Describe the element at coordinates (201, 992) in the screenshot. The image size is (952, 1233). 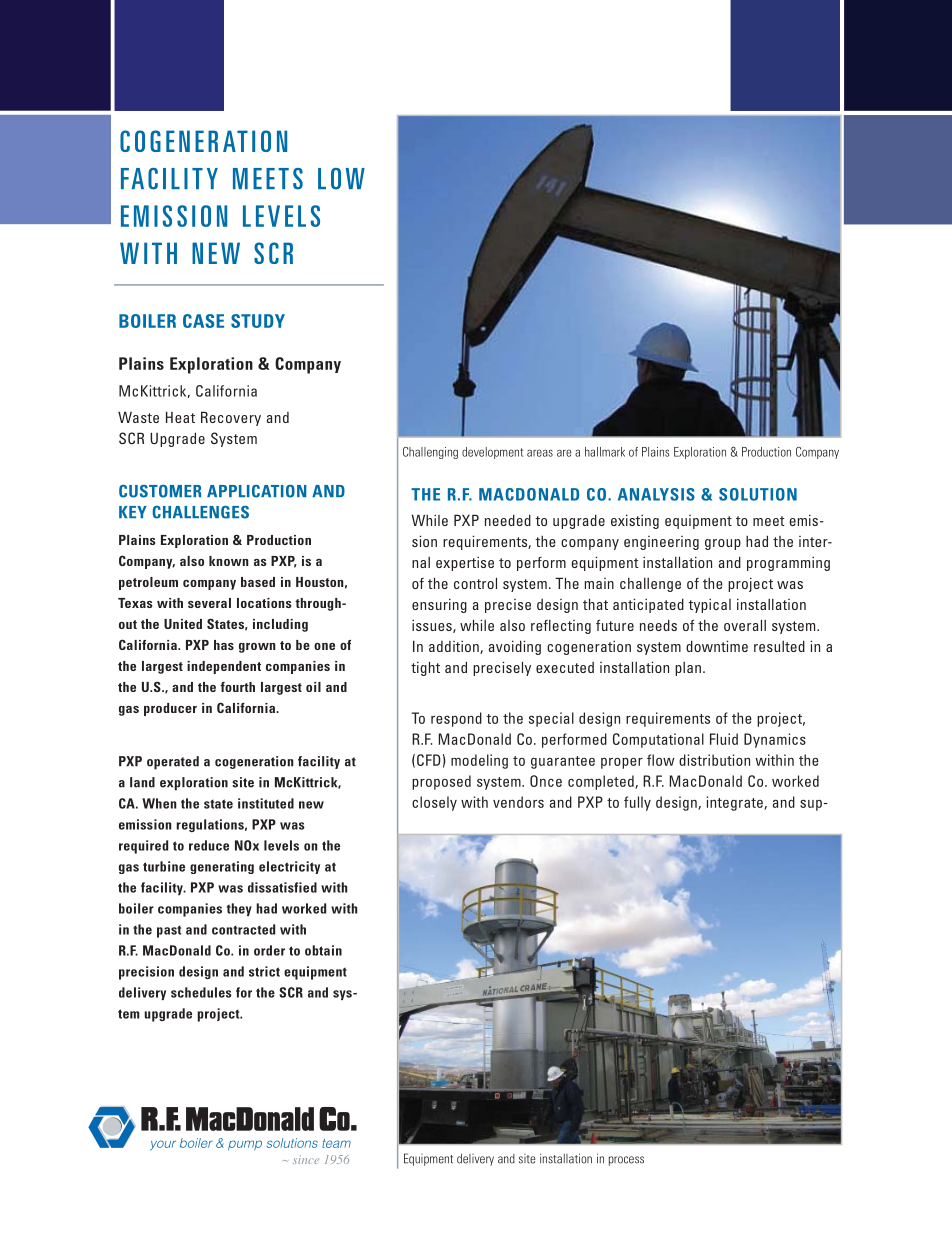
I see `schedules` at that location.
